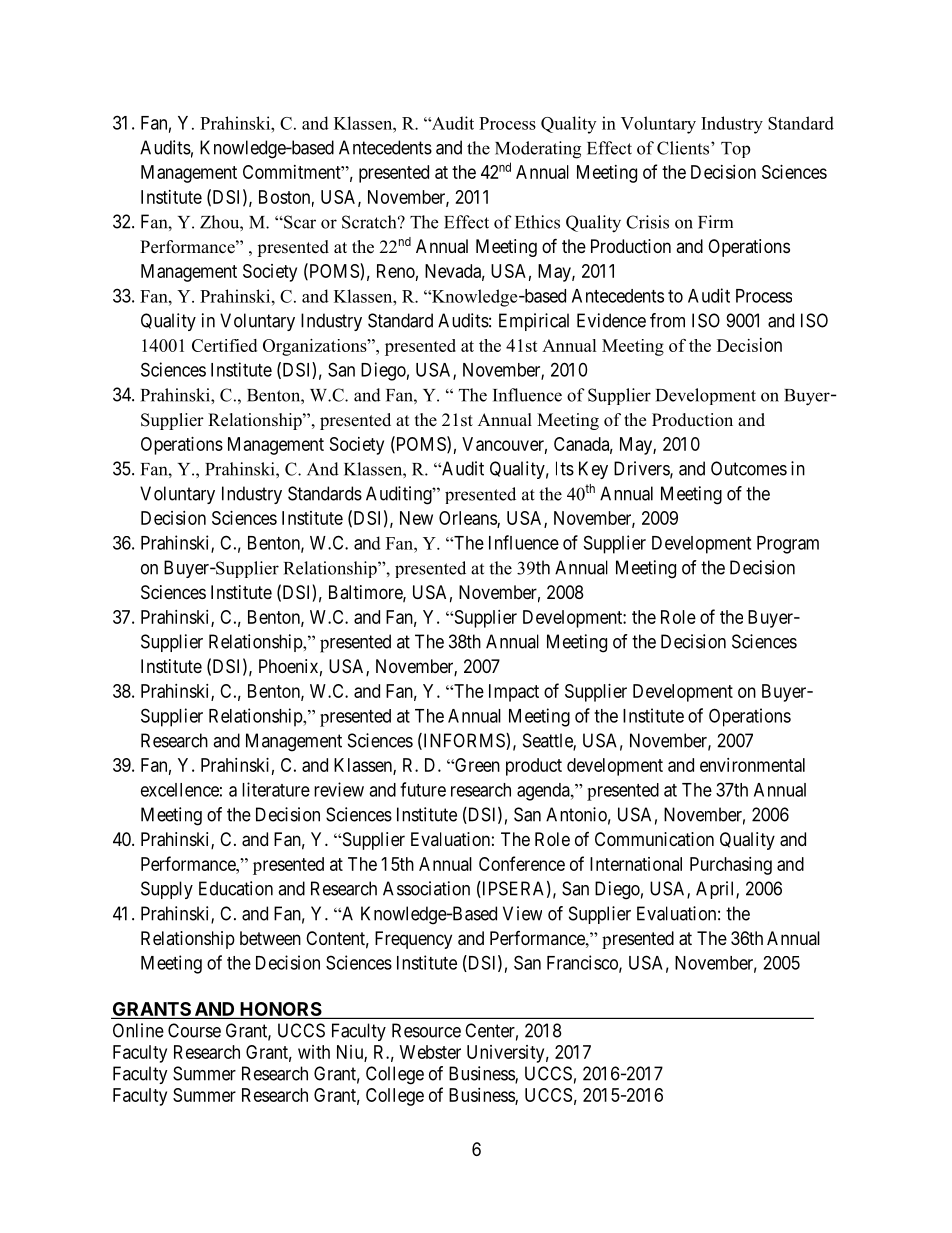  What do you see at coordinates (224, 345) in the screenshot?
I see `Certified` at bounding box center [224, 345].
